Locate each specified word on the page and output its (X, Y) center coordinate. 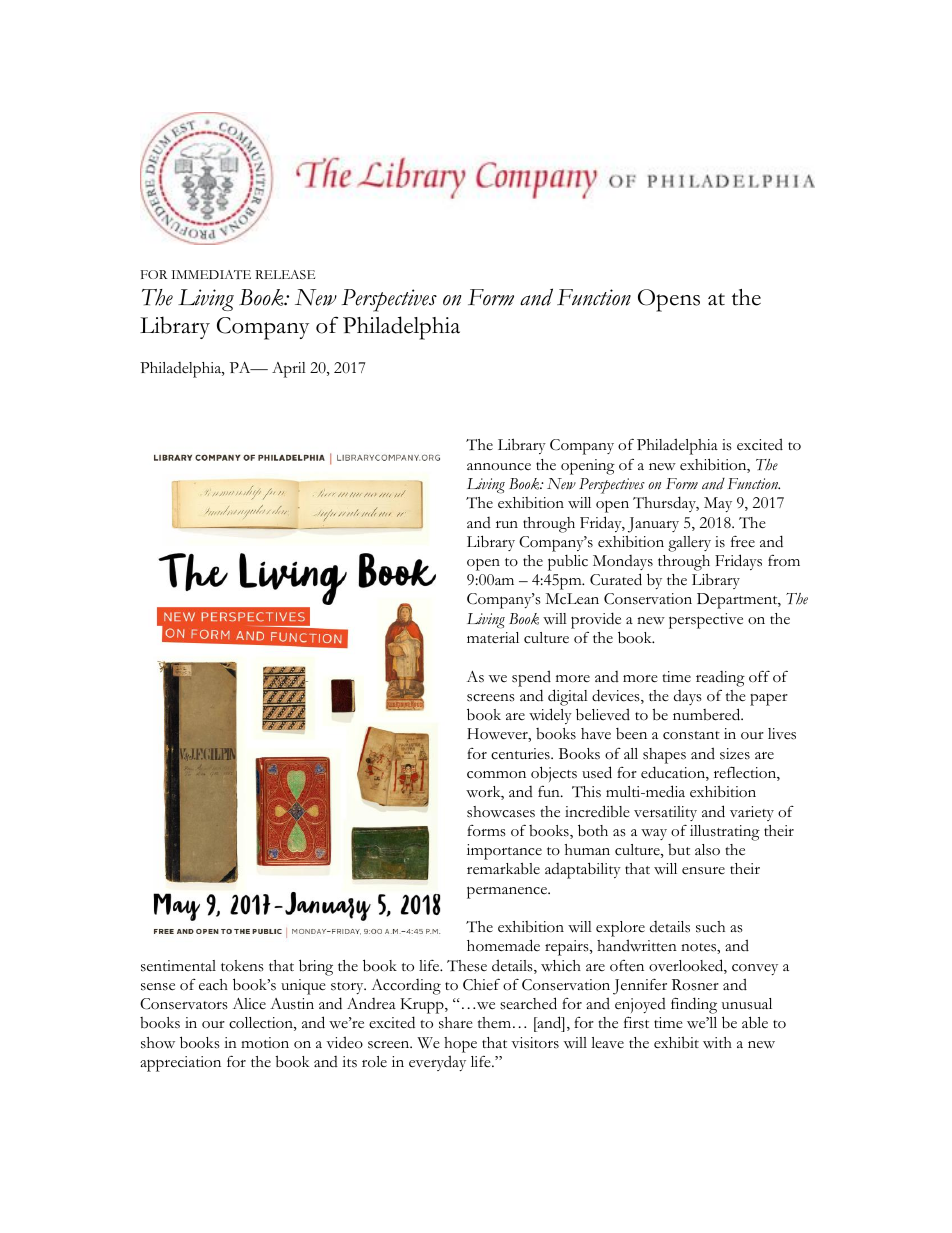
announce (499, 467)
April (289, 370)
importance (504, 852)
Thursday (666, 504)
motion (265, 1043)
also (707, 850)
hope (460, 1045)
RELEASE (285, 275)
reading (720, 679)
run (507, 524)
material (493, 638)
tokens (242, 966)
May (718, 504)
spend (531, 678)
